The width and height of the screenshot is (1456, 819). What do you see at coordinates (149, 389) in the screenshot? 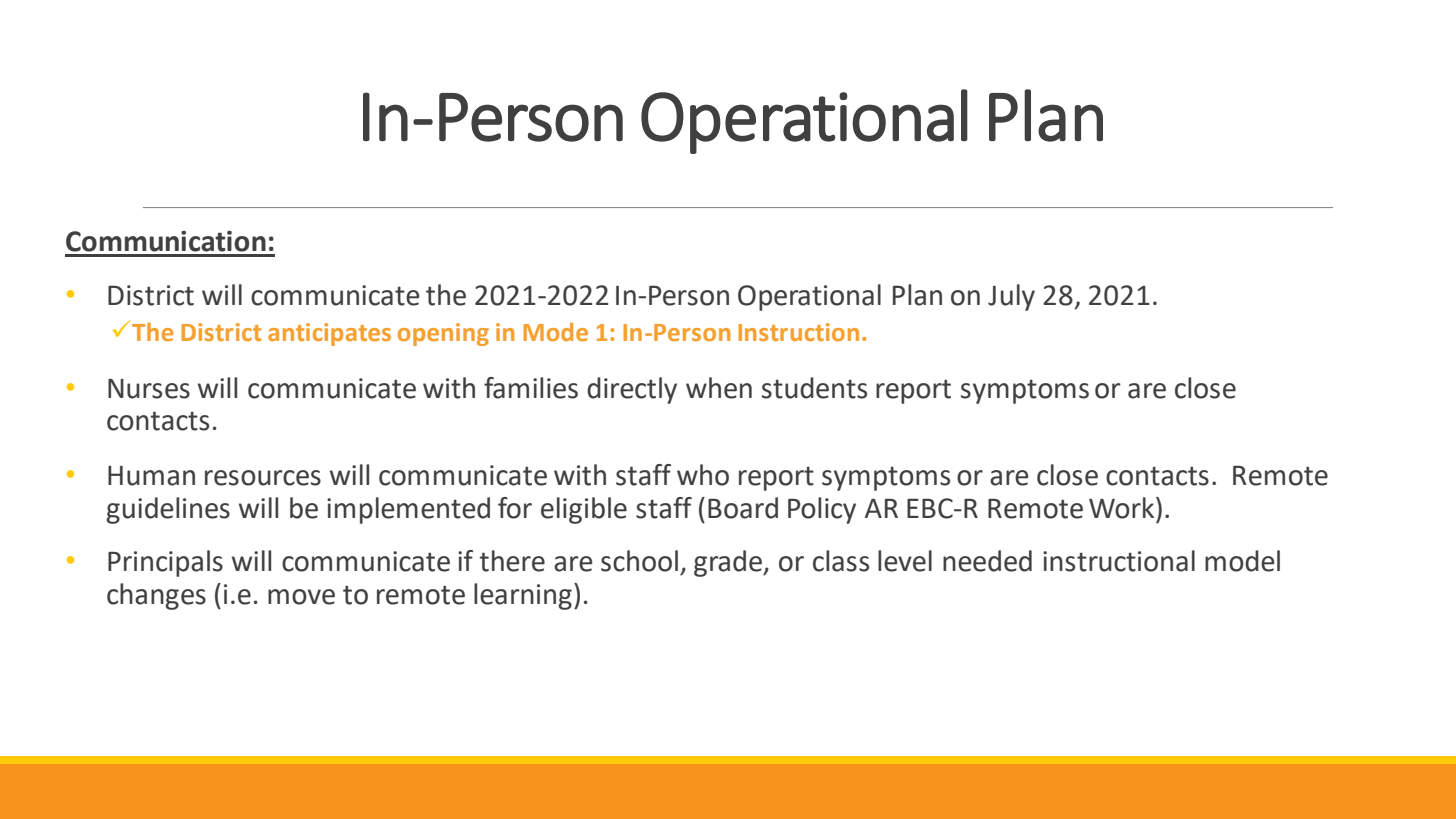
I see `Nurses` at bounding box center [149, 389].
